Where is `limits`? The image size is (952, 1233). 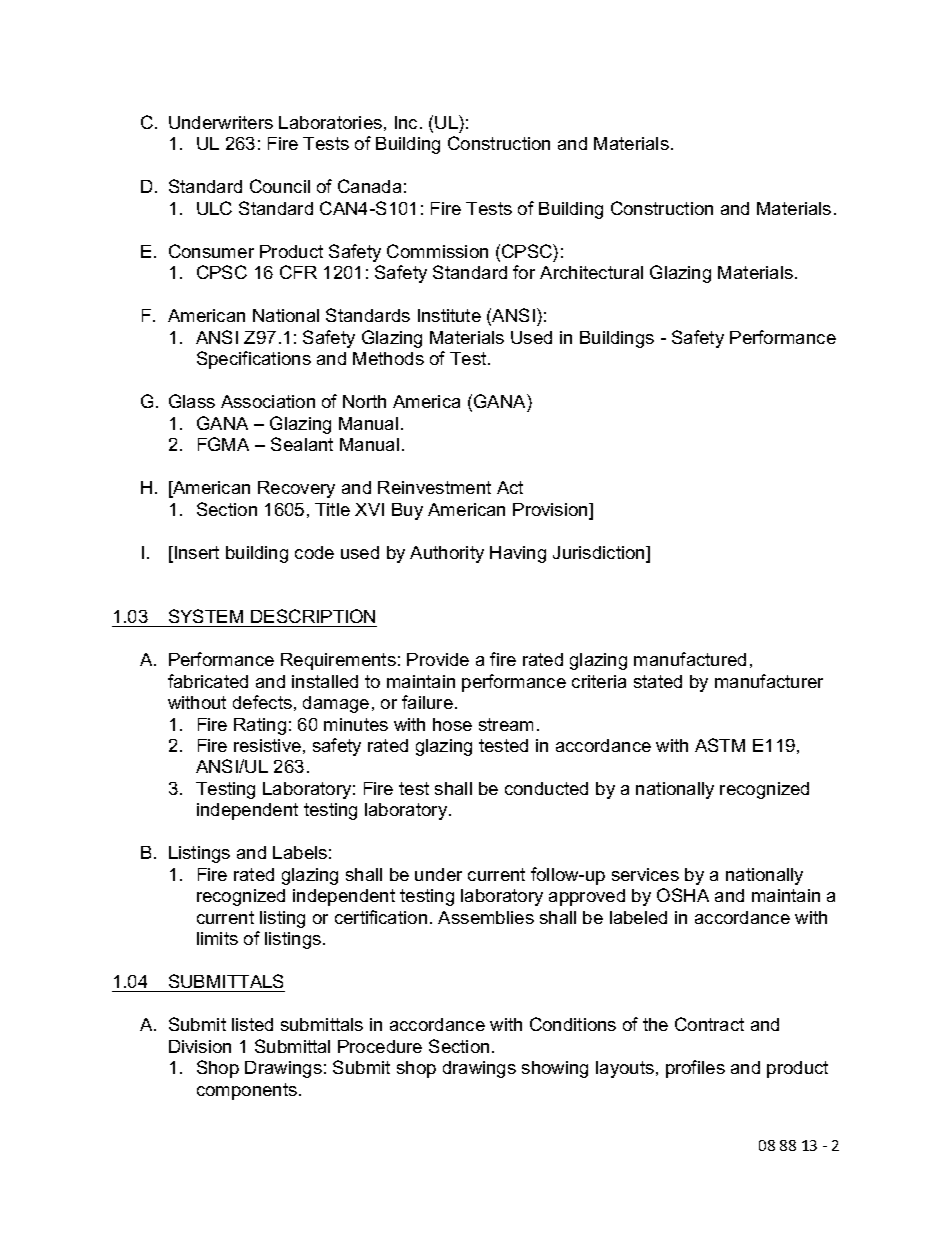
limits is located at coordinates (217, 938).
